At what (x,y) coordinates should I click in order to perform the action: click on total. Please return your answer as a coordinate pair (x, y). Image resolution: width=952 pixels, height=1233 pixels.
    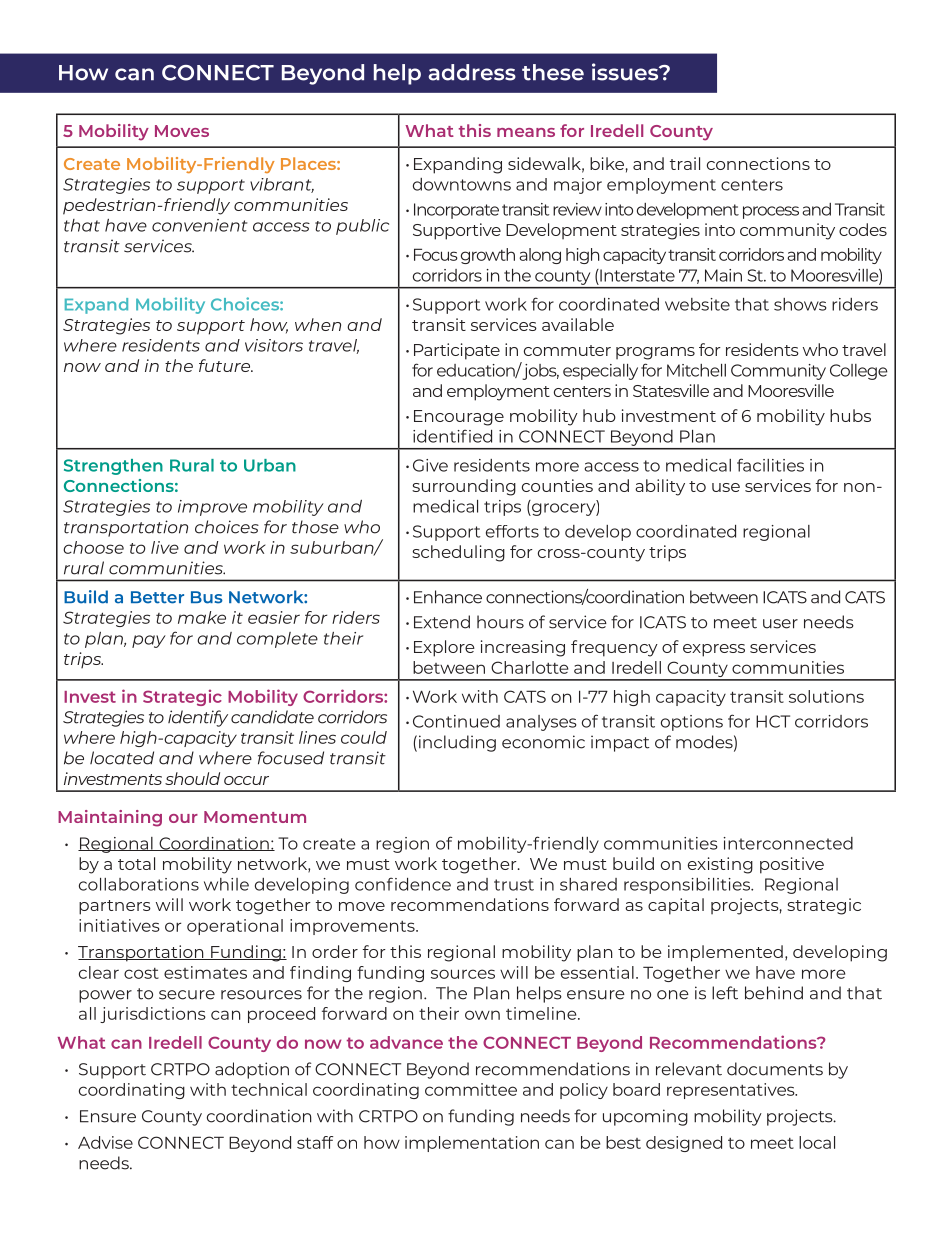
    Looking at the image, I should click on (136, 863).
